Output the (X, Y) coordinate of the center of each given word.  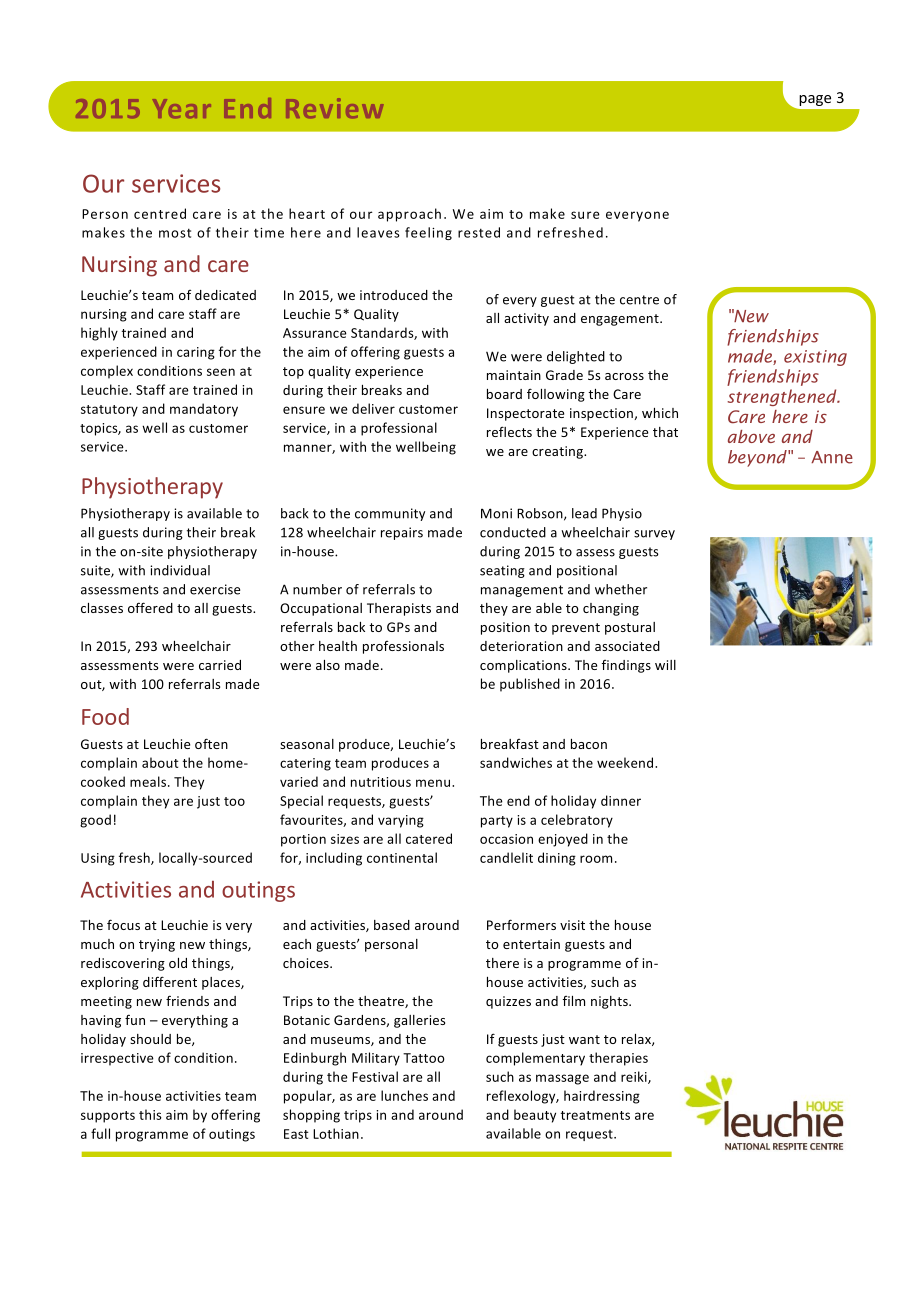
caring (196, 353)
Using (98, 859)
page (815, 100)
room (596, 859)
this (150, 1114)
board (504, 394)
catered (429, 838)
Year (182, 108)
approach (409, 215)
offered (150, 607)
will (665, 665)
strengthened (783, 397)
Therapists (399, 609)
